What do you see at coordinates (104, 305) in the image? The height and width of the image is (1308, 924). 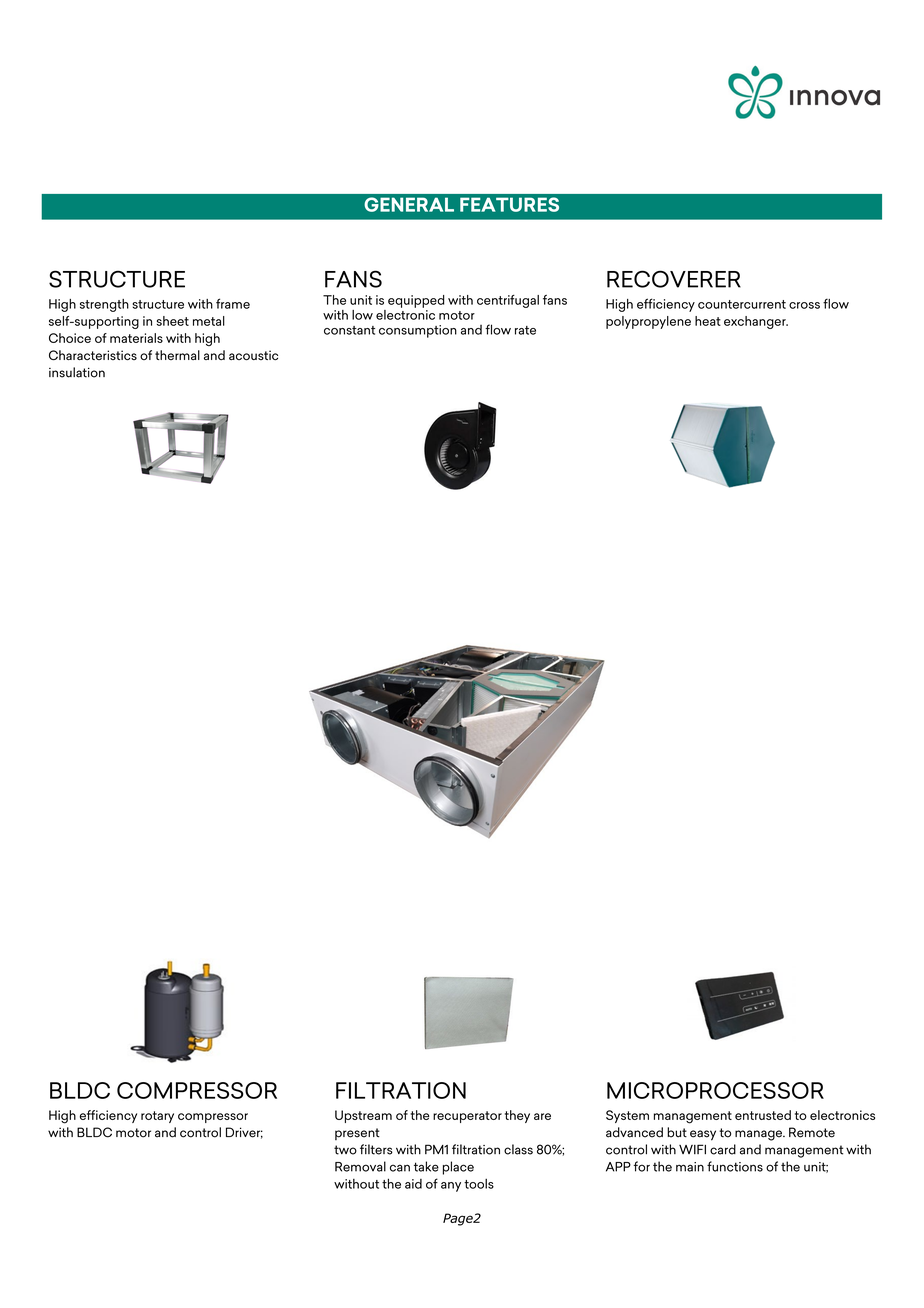 I see `strength` at bounding box center [104, 305].
